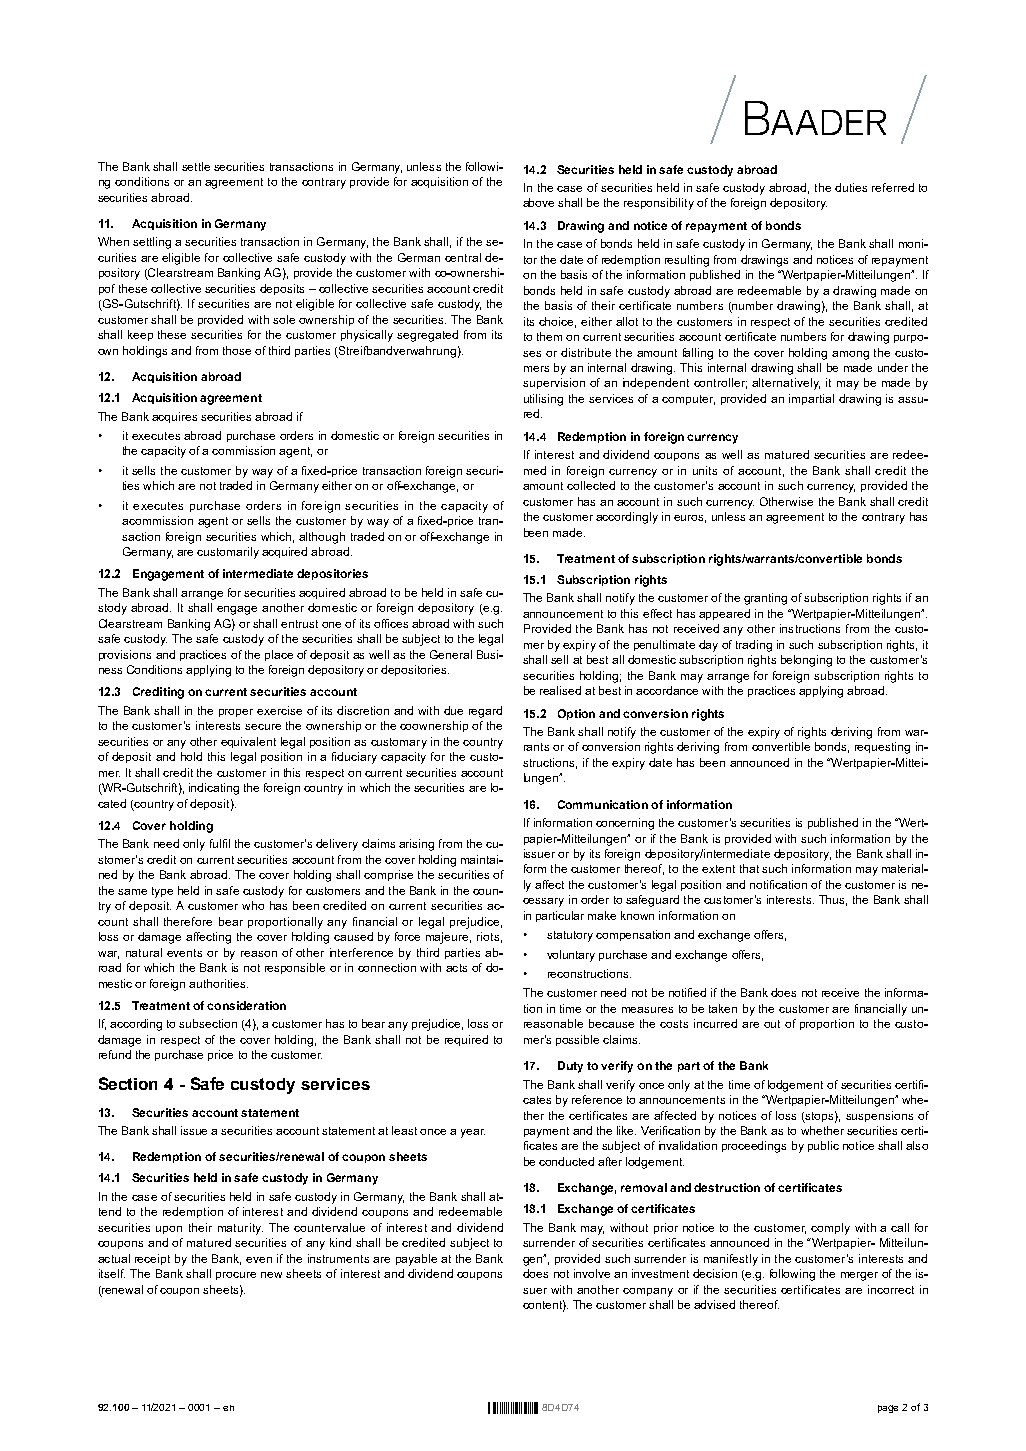 The height and width of the document is (1451, 1026). Describe the element at coordinates (236, 1276) in the document. I see `procure` at that location.
